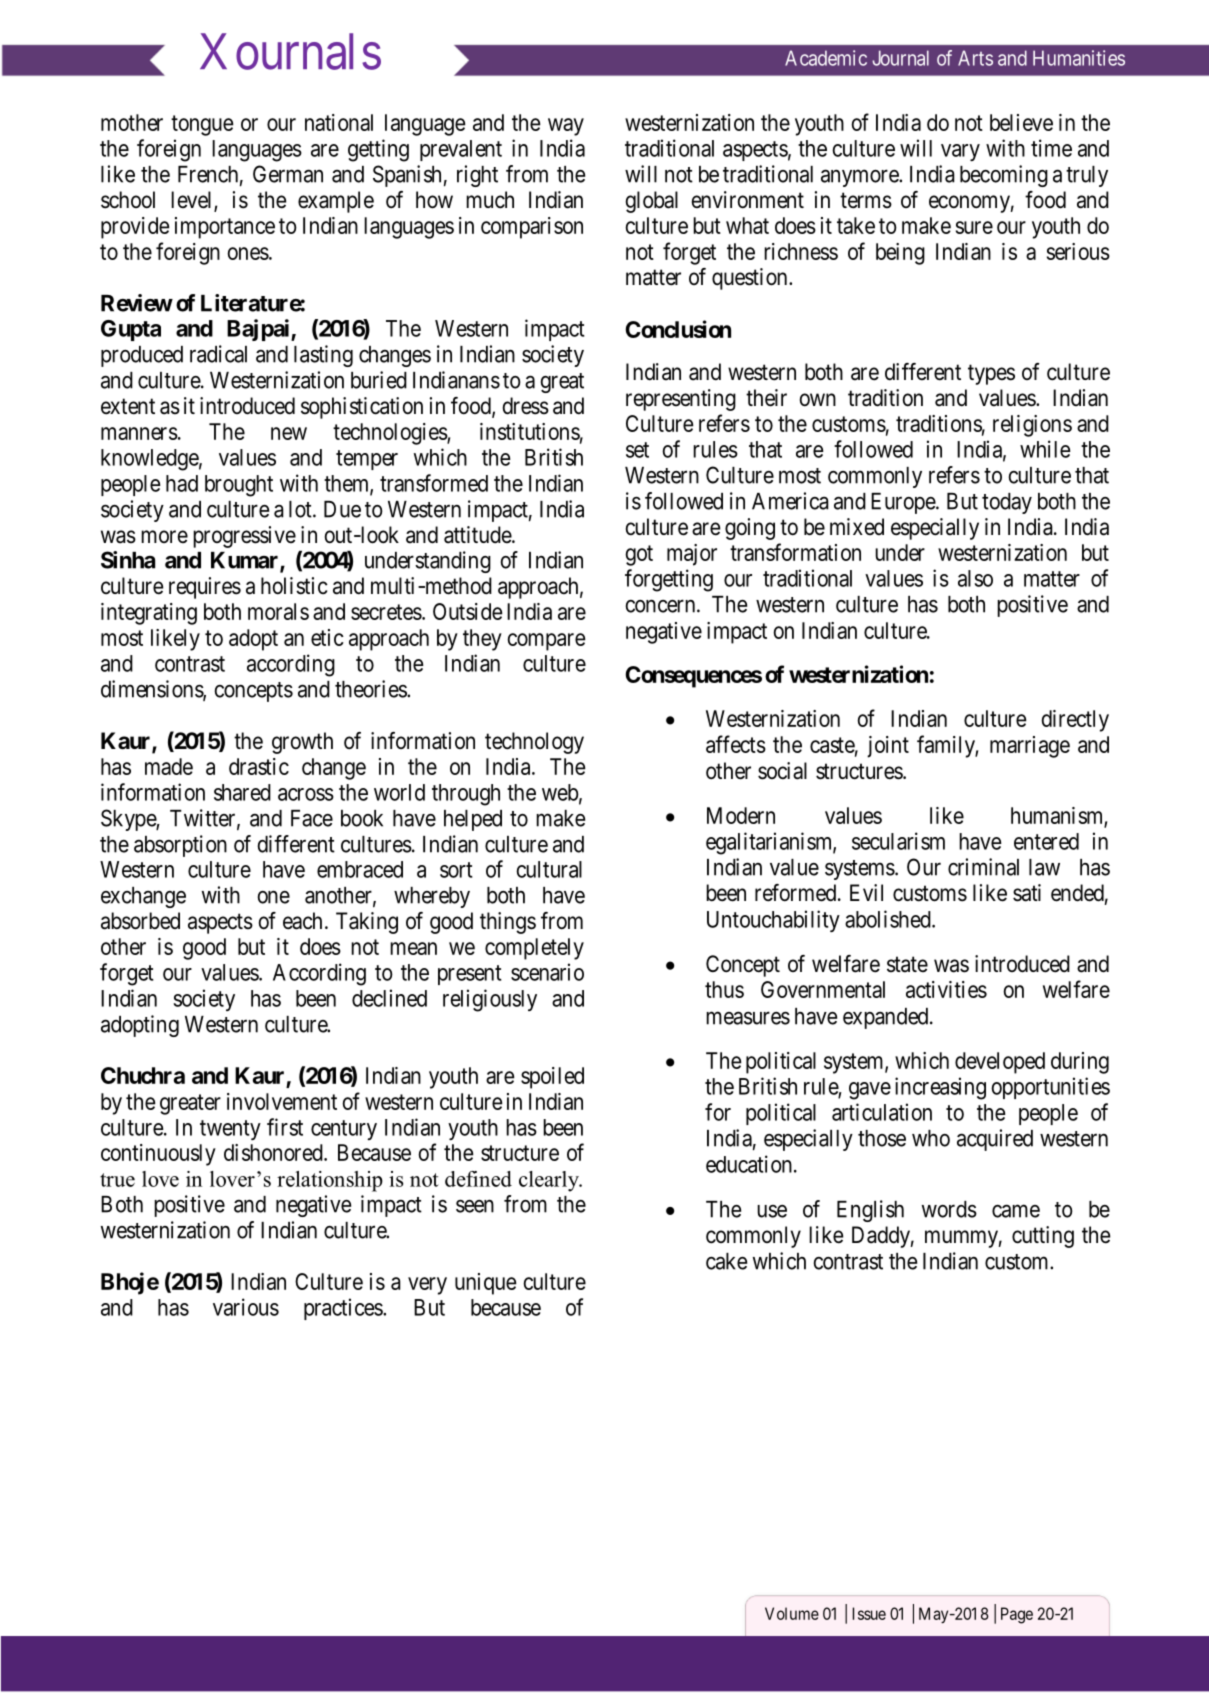  What do you see at coordinates (202, 125) in the screenshot?
I see `tongue` at bounding box center [202, 125].
